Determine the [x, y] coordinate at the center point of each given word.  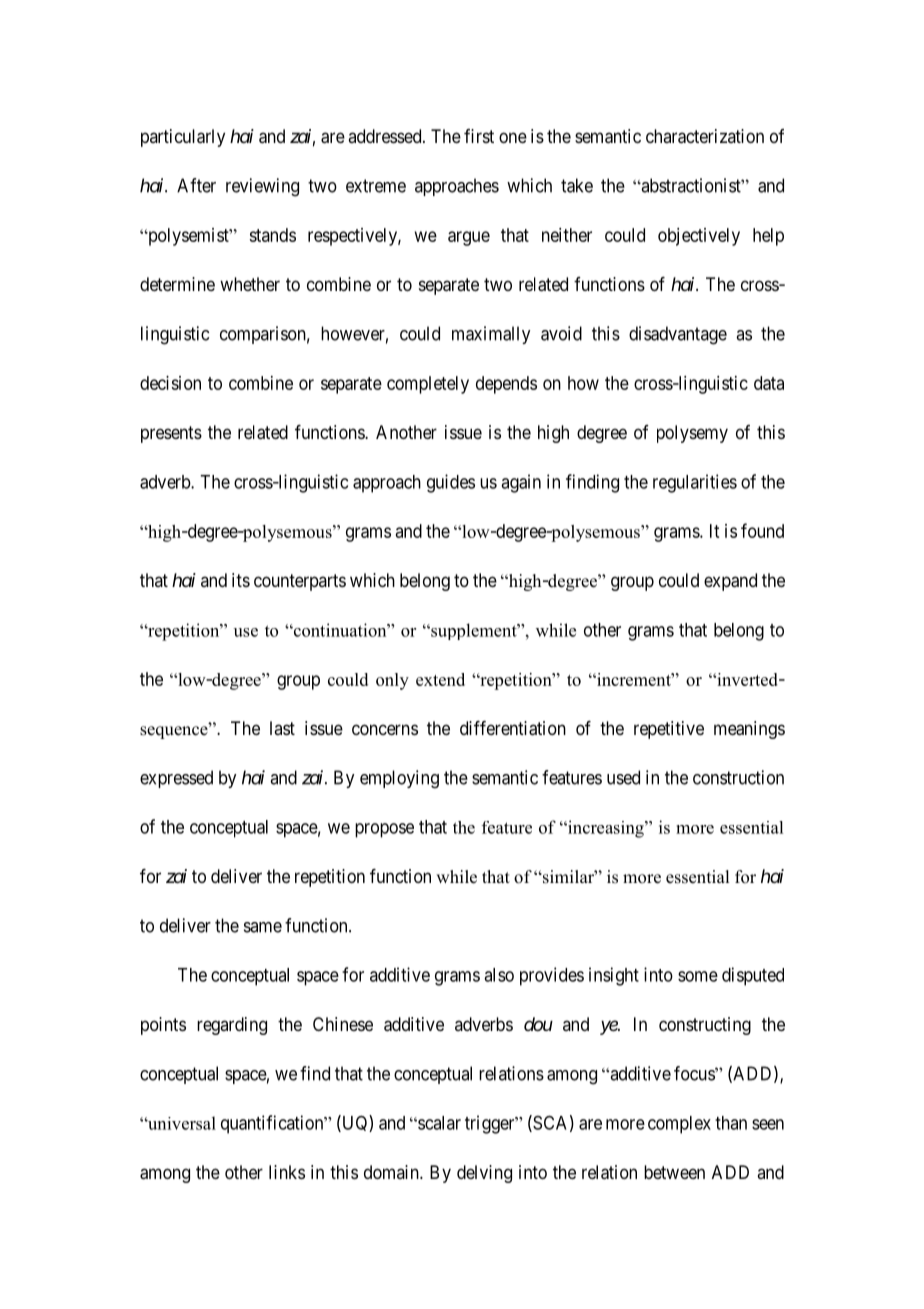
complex [679, 1125]
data [769, 383]
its [241, 580]
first [479, 136]
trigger [491, 1124]
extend [440, 679]
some [698, 976]
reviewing [262, 187]
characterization [705, 136]
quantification [273, 1124]
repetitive [669, 730]
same [263, 927]
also [499, 975]
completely [428, 385]
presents [171, 434]
